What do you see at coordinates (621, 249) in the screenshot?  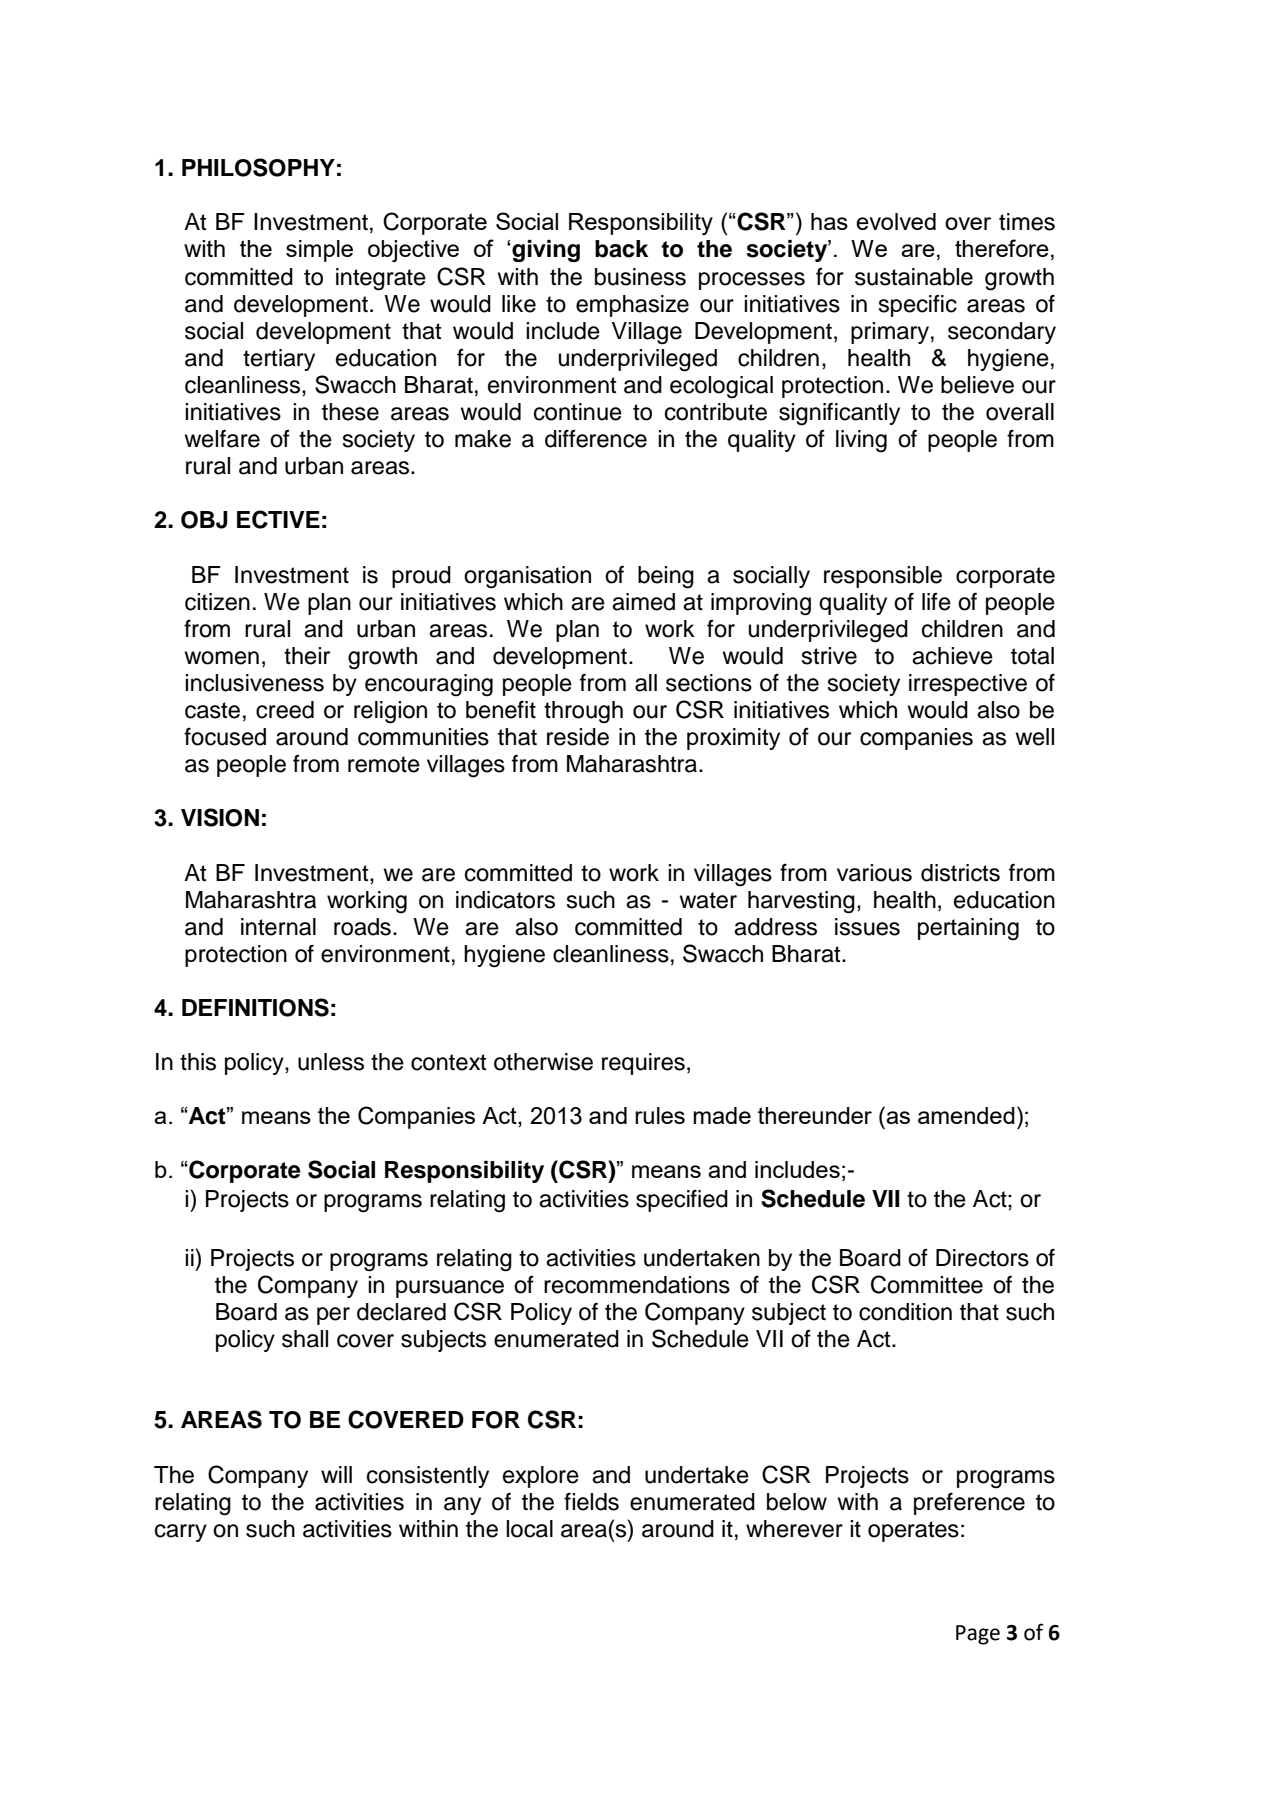 I see `back` at bounding box center [621, 249].
